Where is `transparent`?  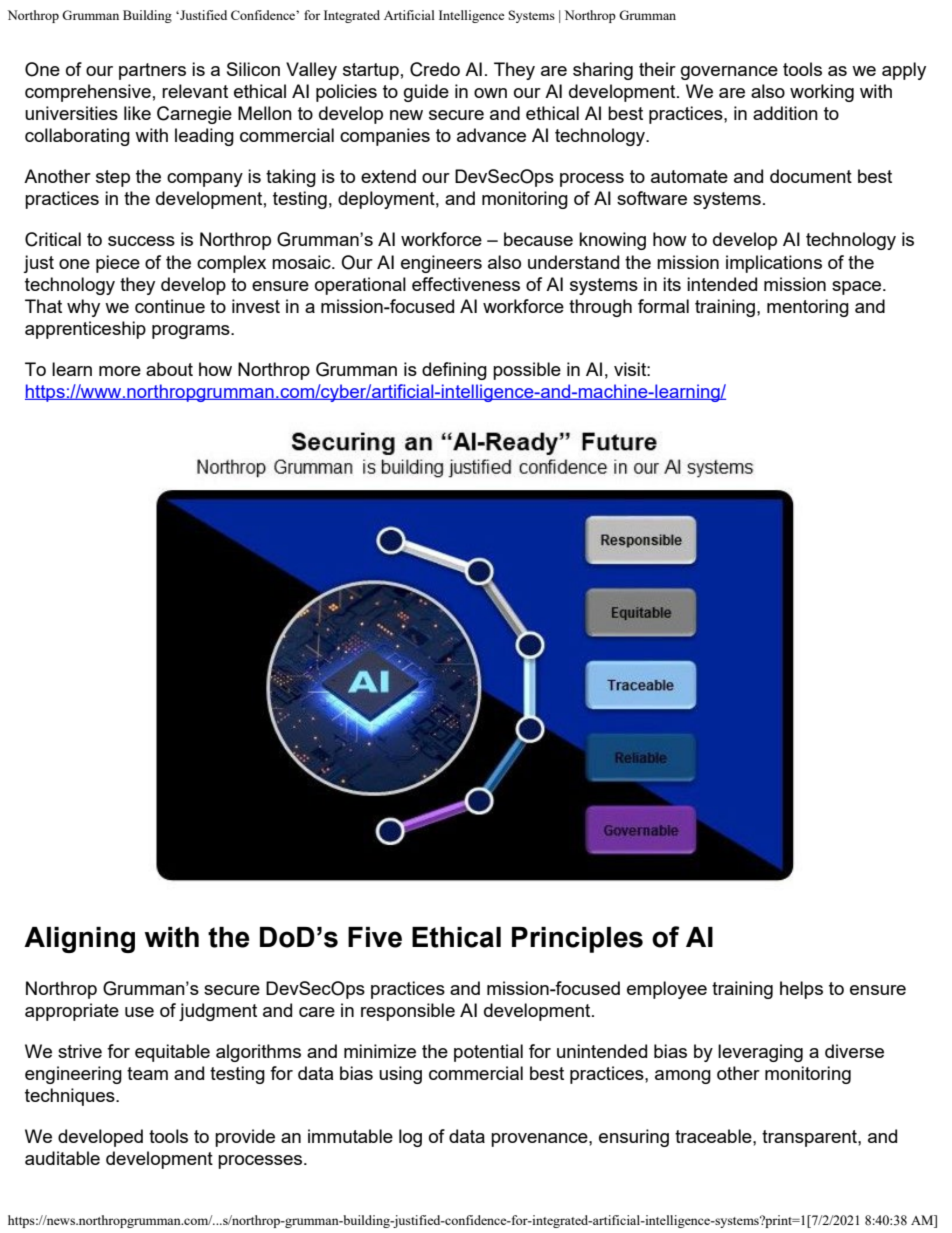 transparent is located at coordinates (810, 1138).
